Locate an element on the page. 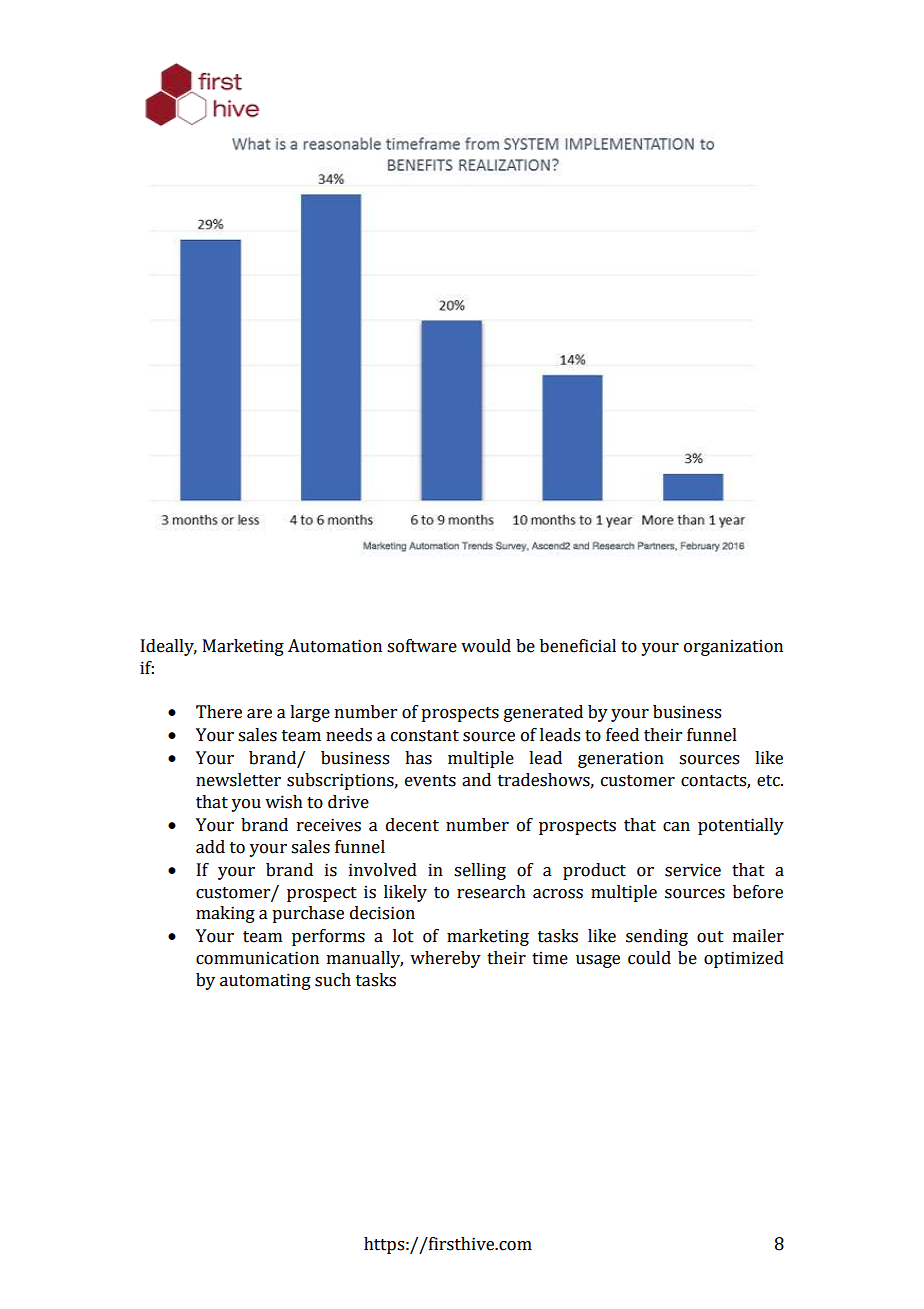 This page has height=1309, width=924. would is located at coordinates (486, 646).
